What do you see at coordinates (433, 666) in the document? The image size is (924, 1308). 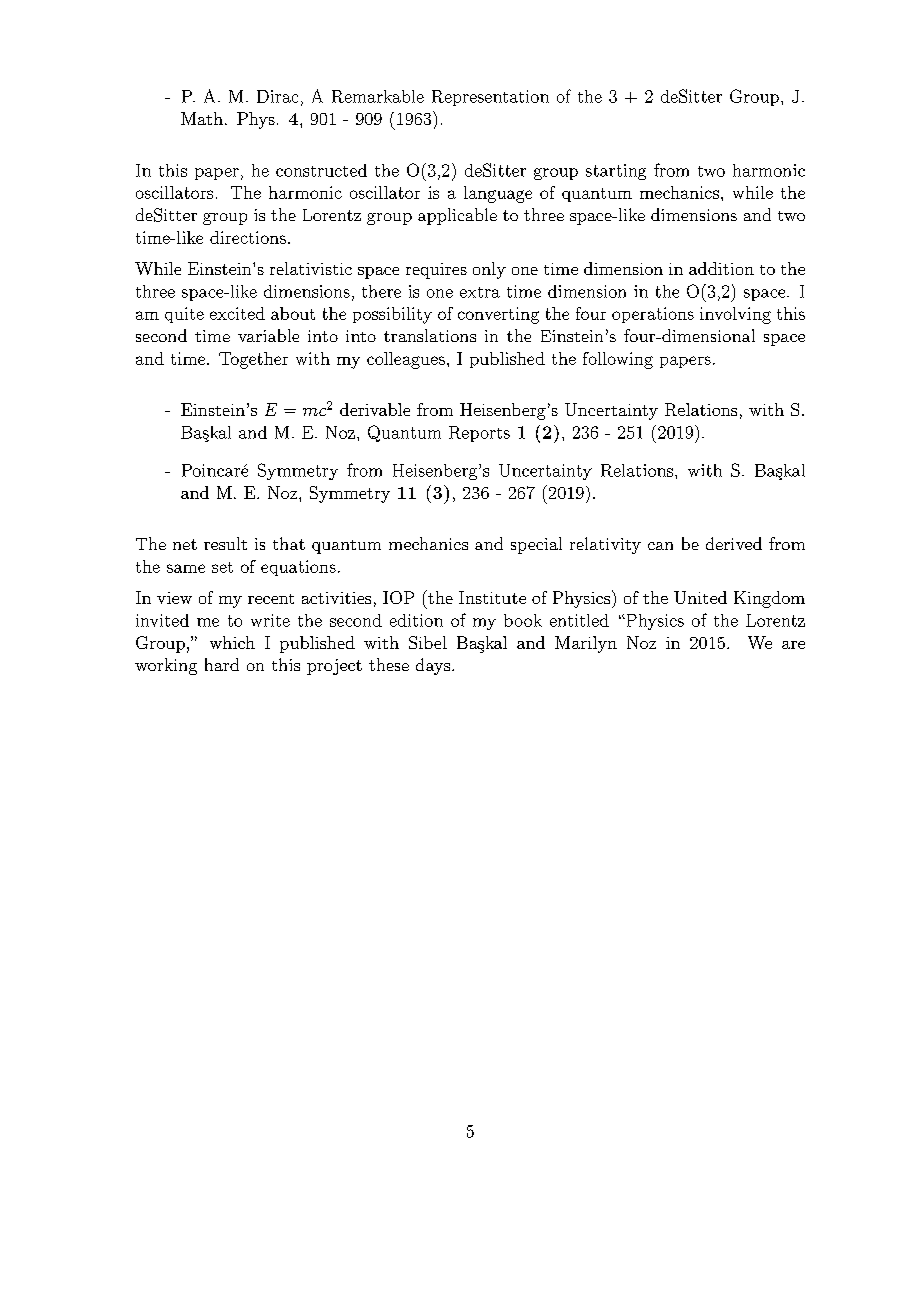 I see `days` at bounding box center [433, 666].
